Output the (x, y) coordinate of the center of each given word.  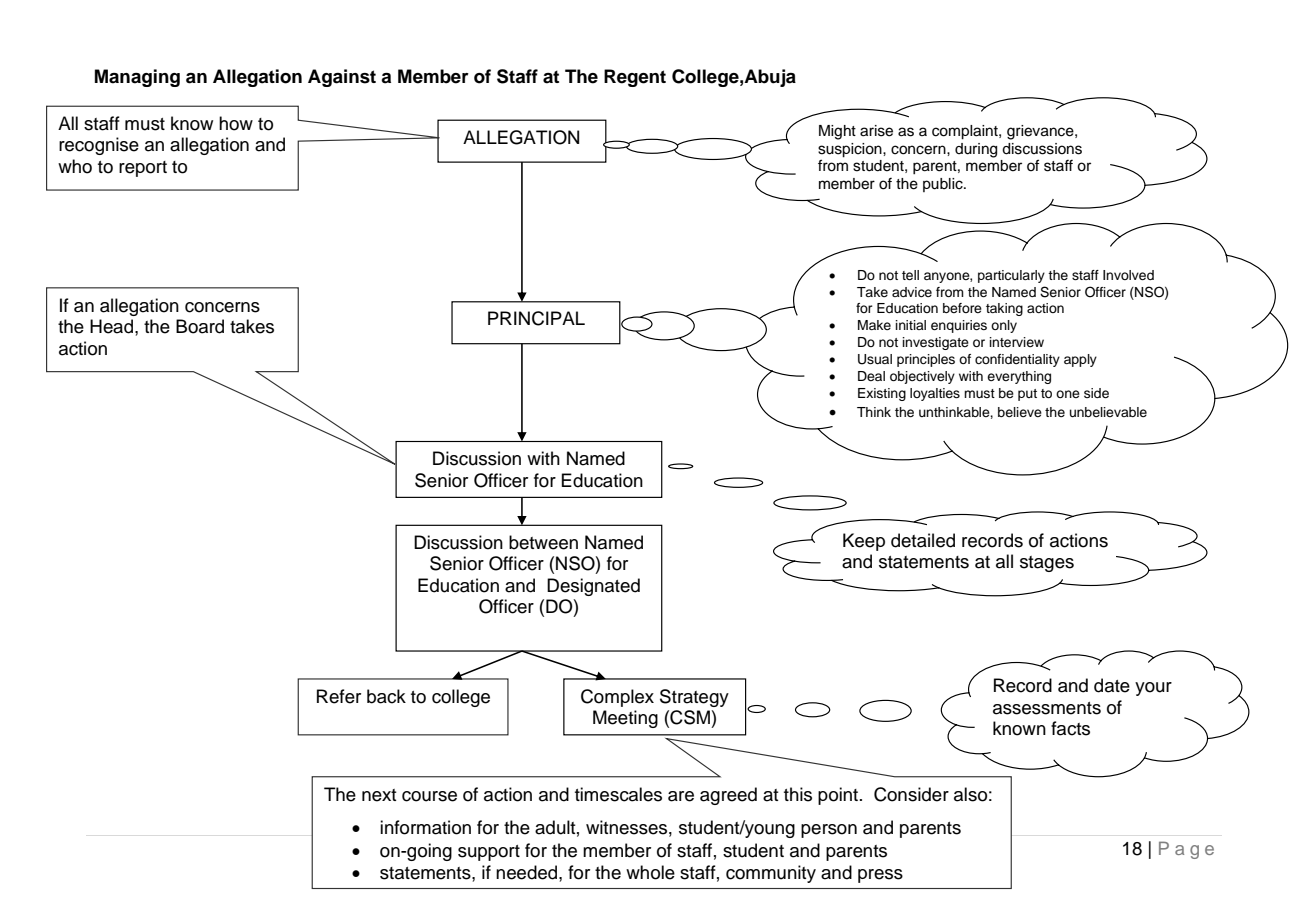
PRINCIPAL (536, 318)
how (236, 123)
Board (200, 326)
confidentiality (1017, 360)
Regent (635, 78)
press (880, 876)
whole (650, 872)
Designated (593, 587)
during (976, 150)
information (425, 827)
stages (1047, 564)
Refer (339, 696)
